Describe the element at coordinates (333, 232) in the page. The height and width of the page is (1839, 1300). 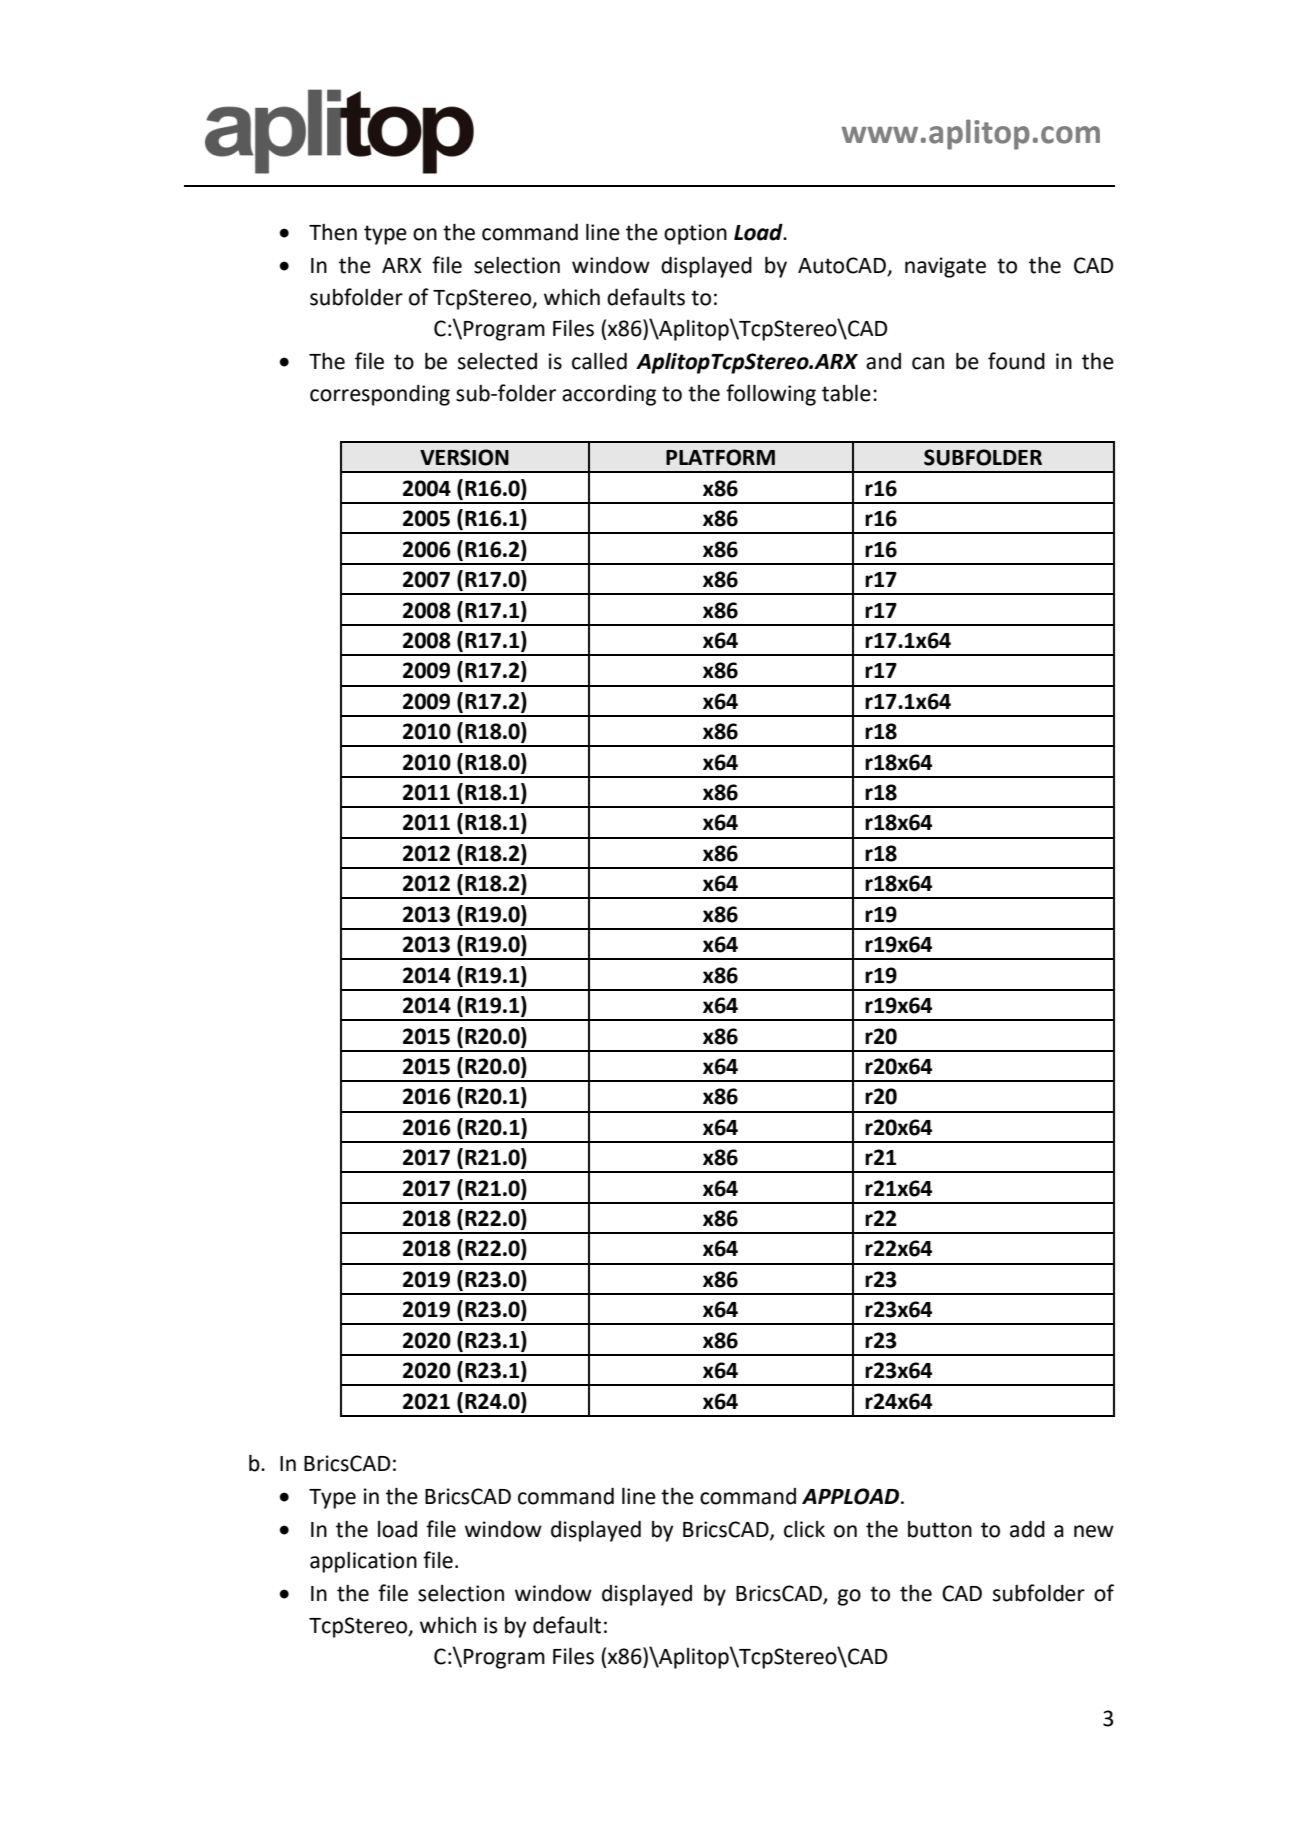
I see `Then` at that location.
